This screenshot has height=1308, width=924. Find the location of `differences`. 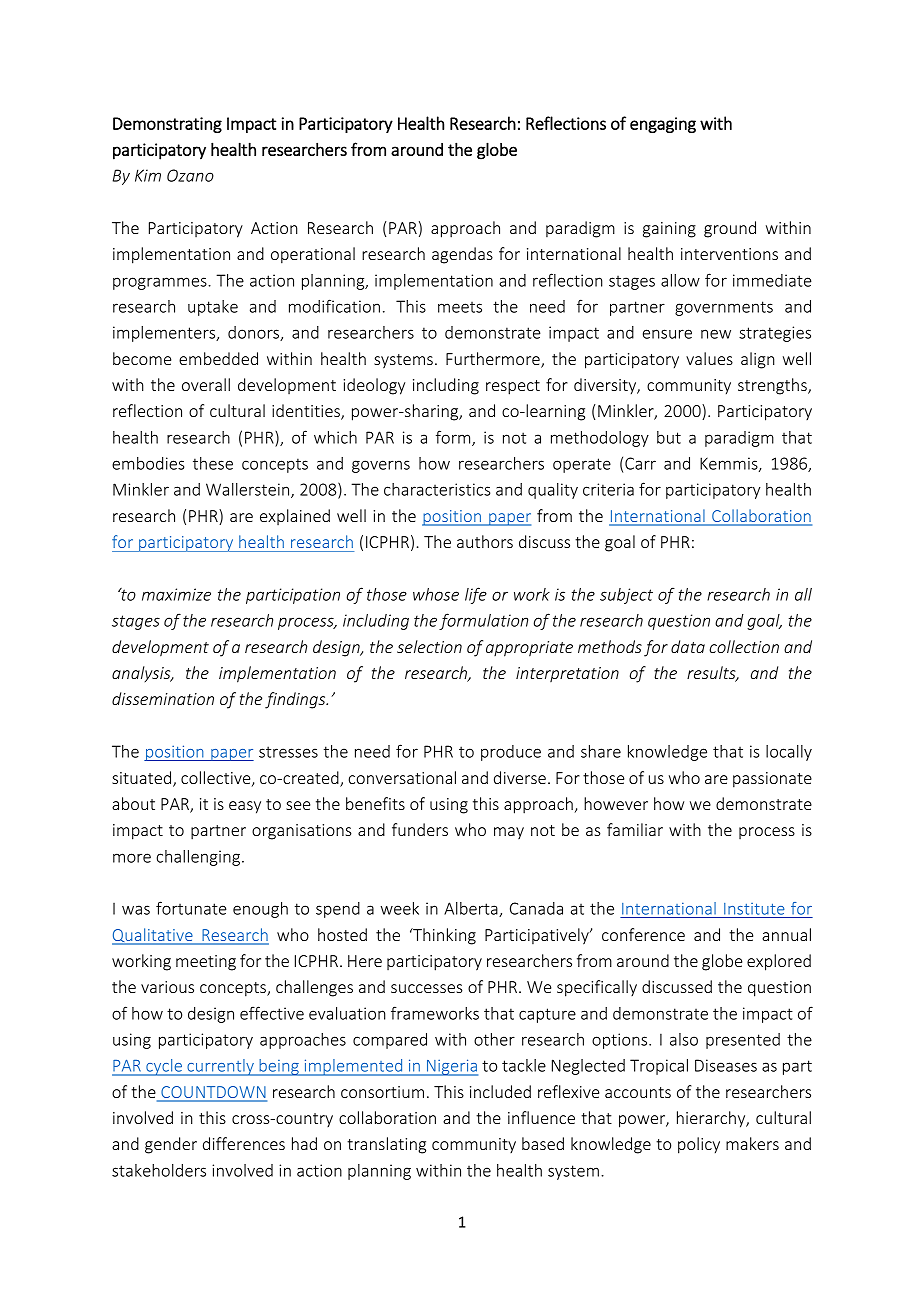

differences is located at coordinates (244, 1143).
